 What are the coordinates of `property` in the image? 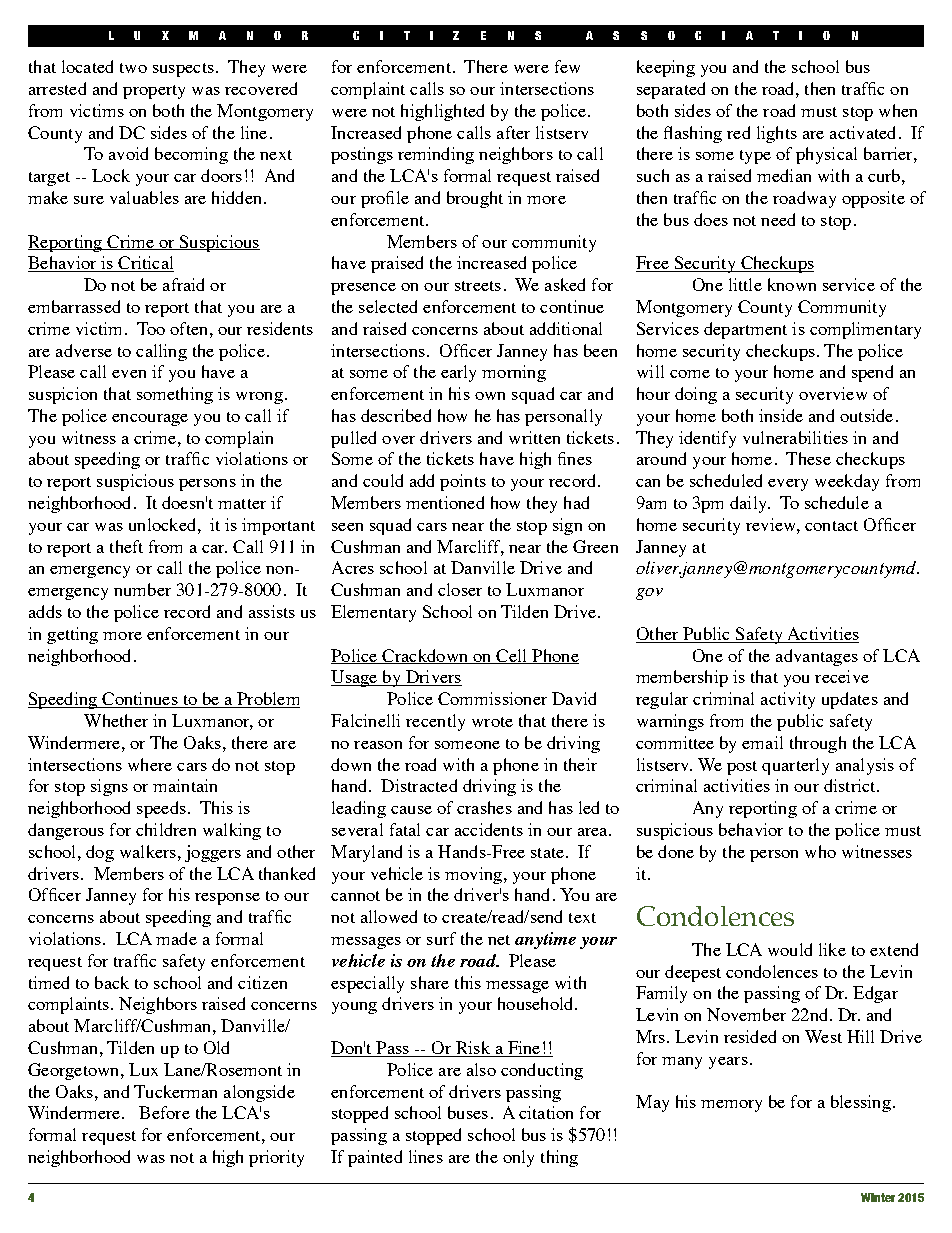 It's located at (154, 92).
